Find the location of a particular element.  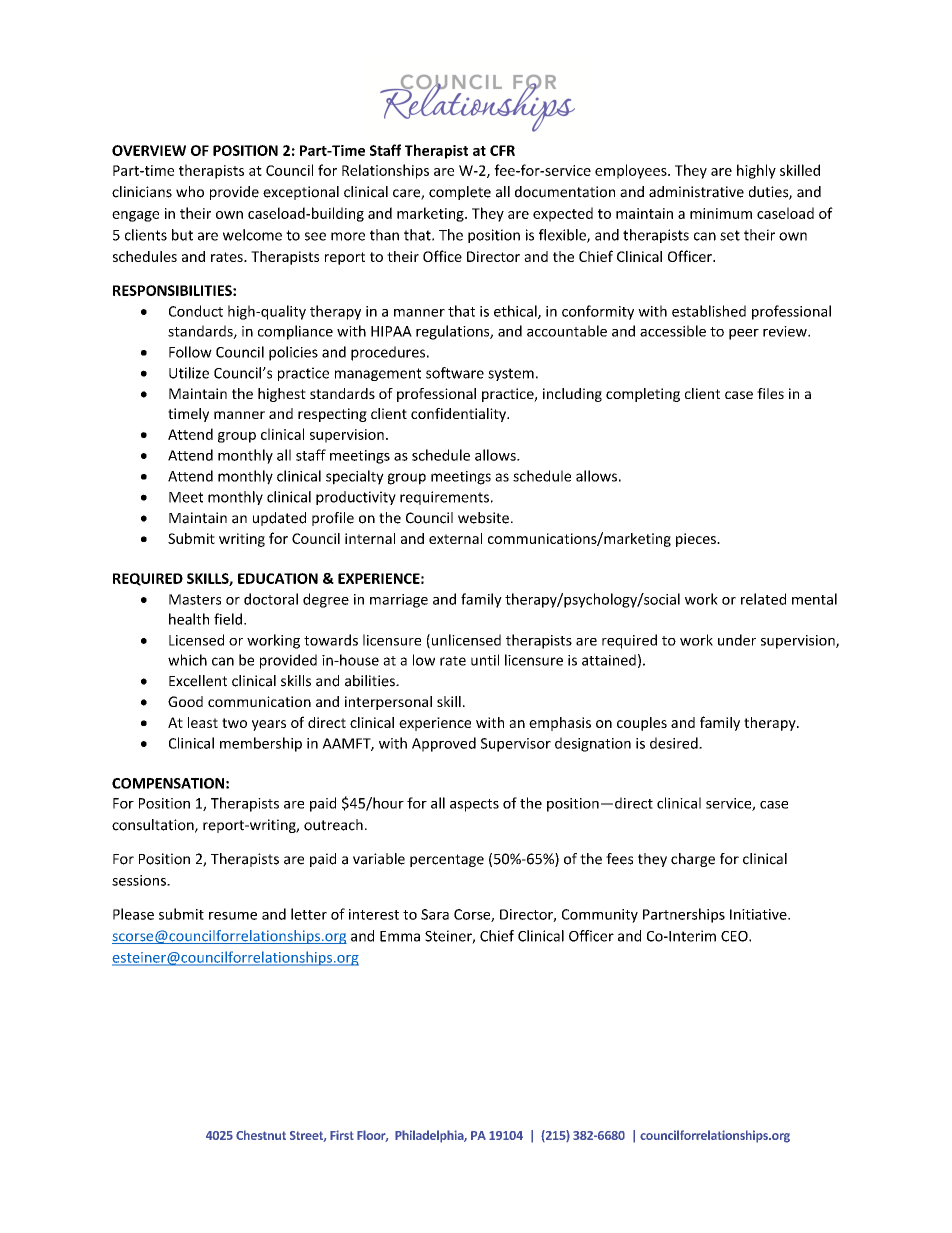

First is located at coordinates (342, 1135).
